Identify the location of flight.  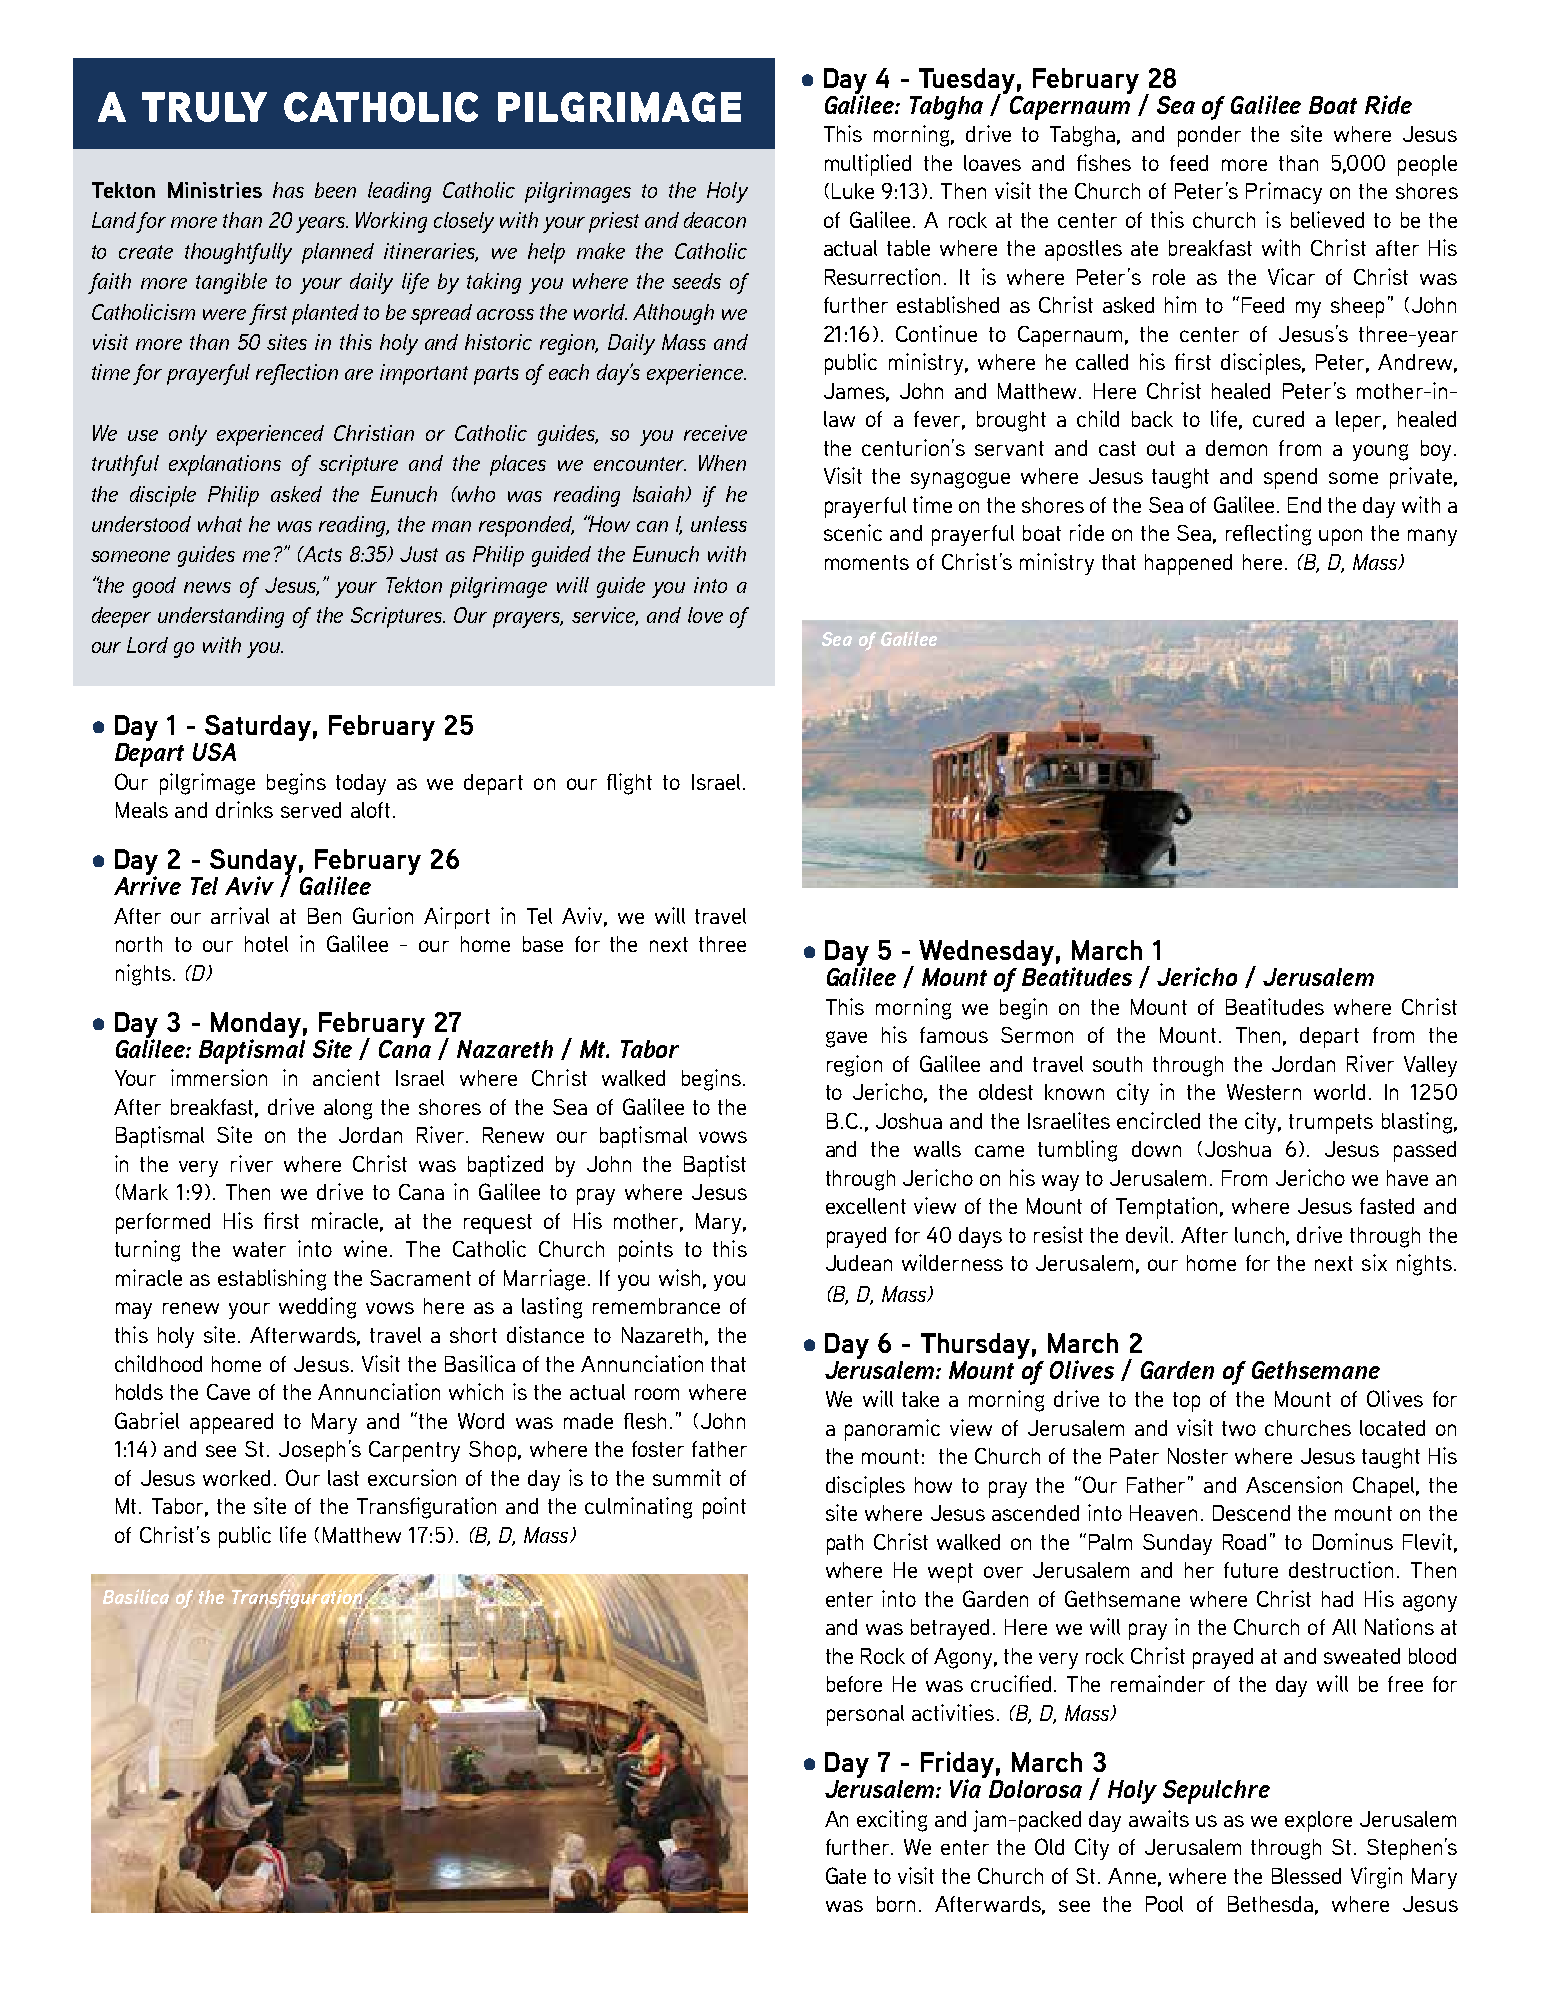
(629, 784).
